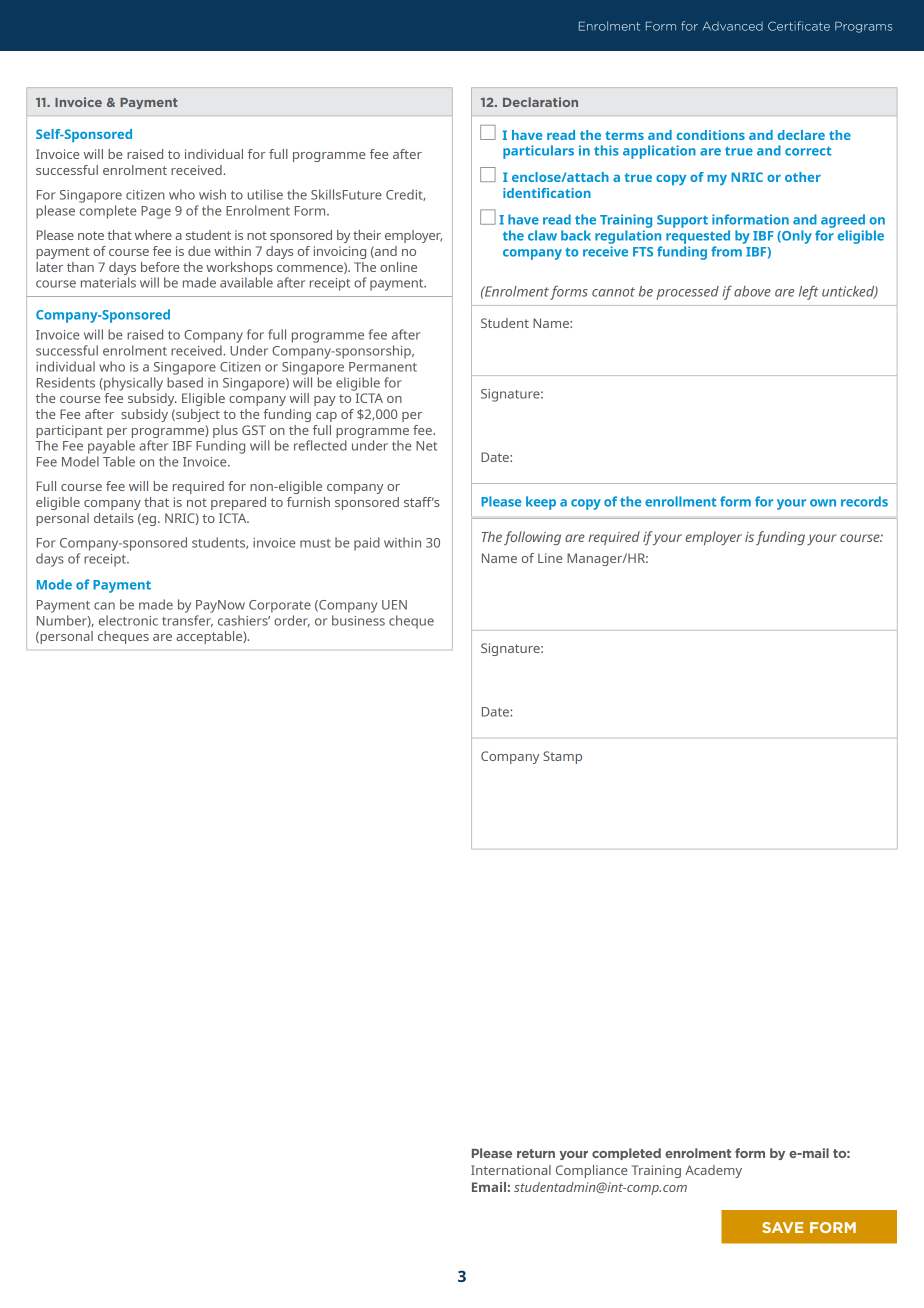 This screenshot has height=1308, width=924. Describe the element at coordinates (511, 1170) in the screenshot. I see `International` at that location.
